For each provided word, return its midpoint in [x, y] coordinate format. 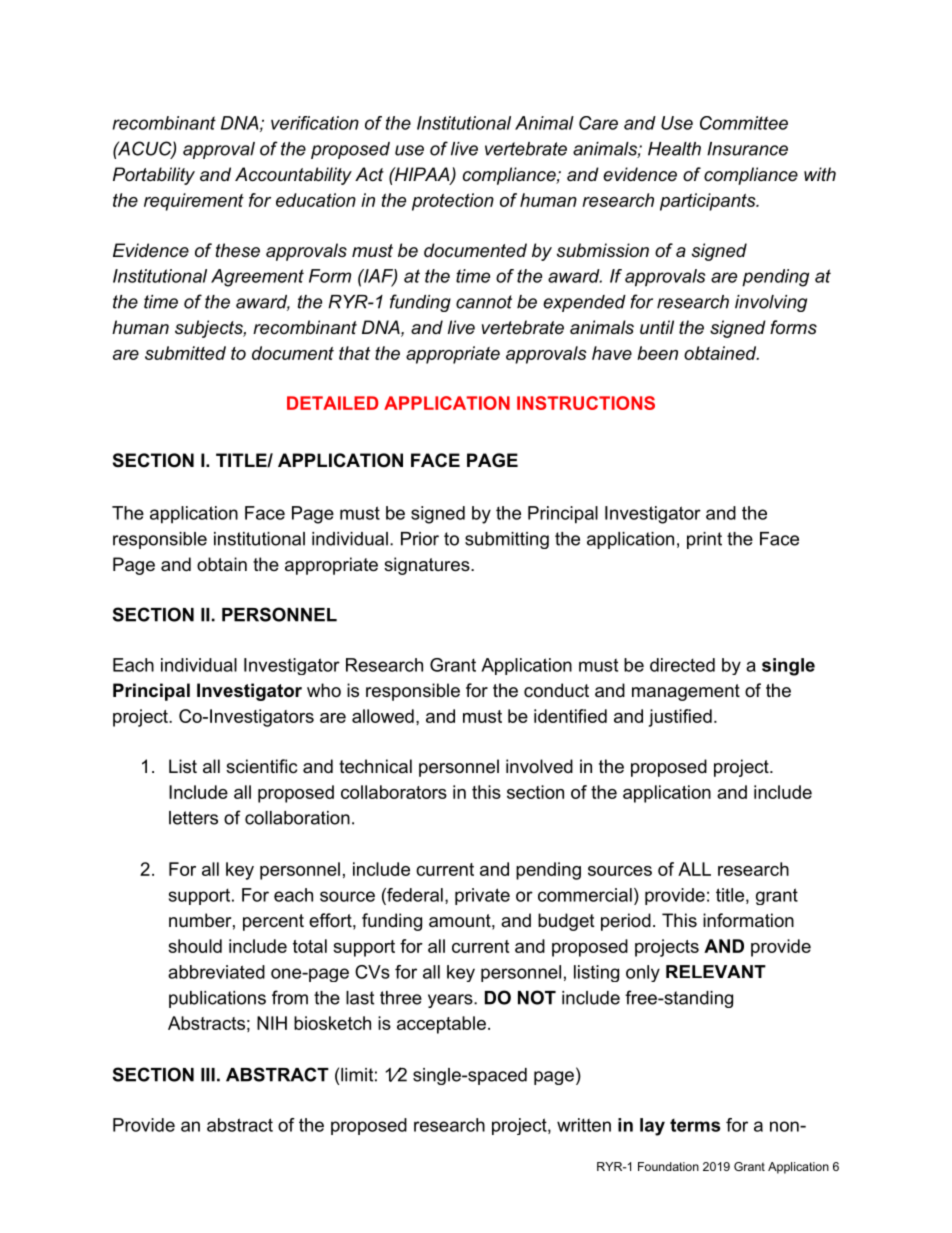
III [208, 1075]
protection [453, 202]
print [704, 540]
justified [680, 718]
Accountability [293, 176]
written [584, 1125]
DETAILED [332, 403]
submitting [507, 540]
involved [539, 766]
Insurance [747, 149]
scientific [261, 766]
